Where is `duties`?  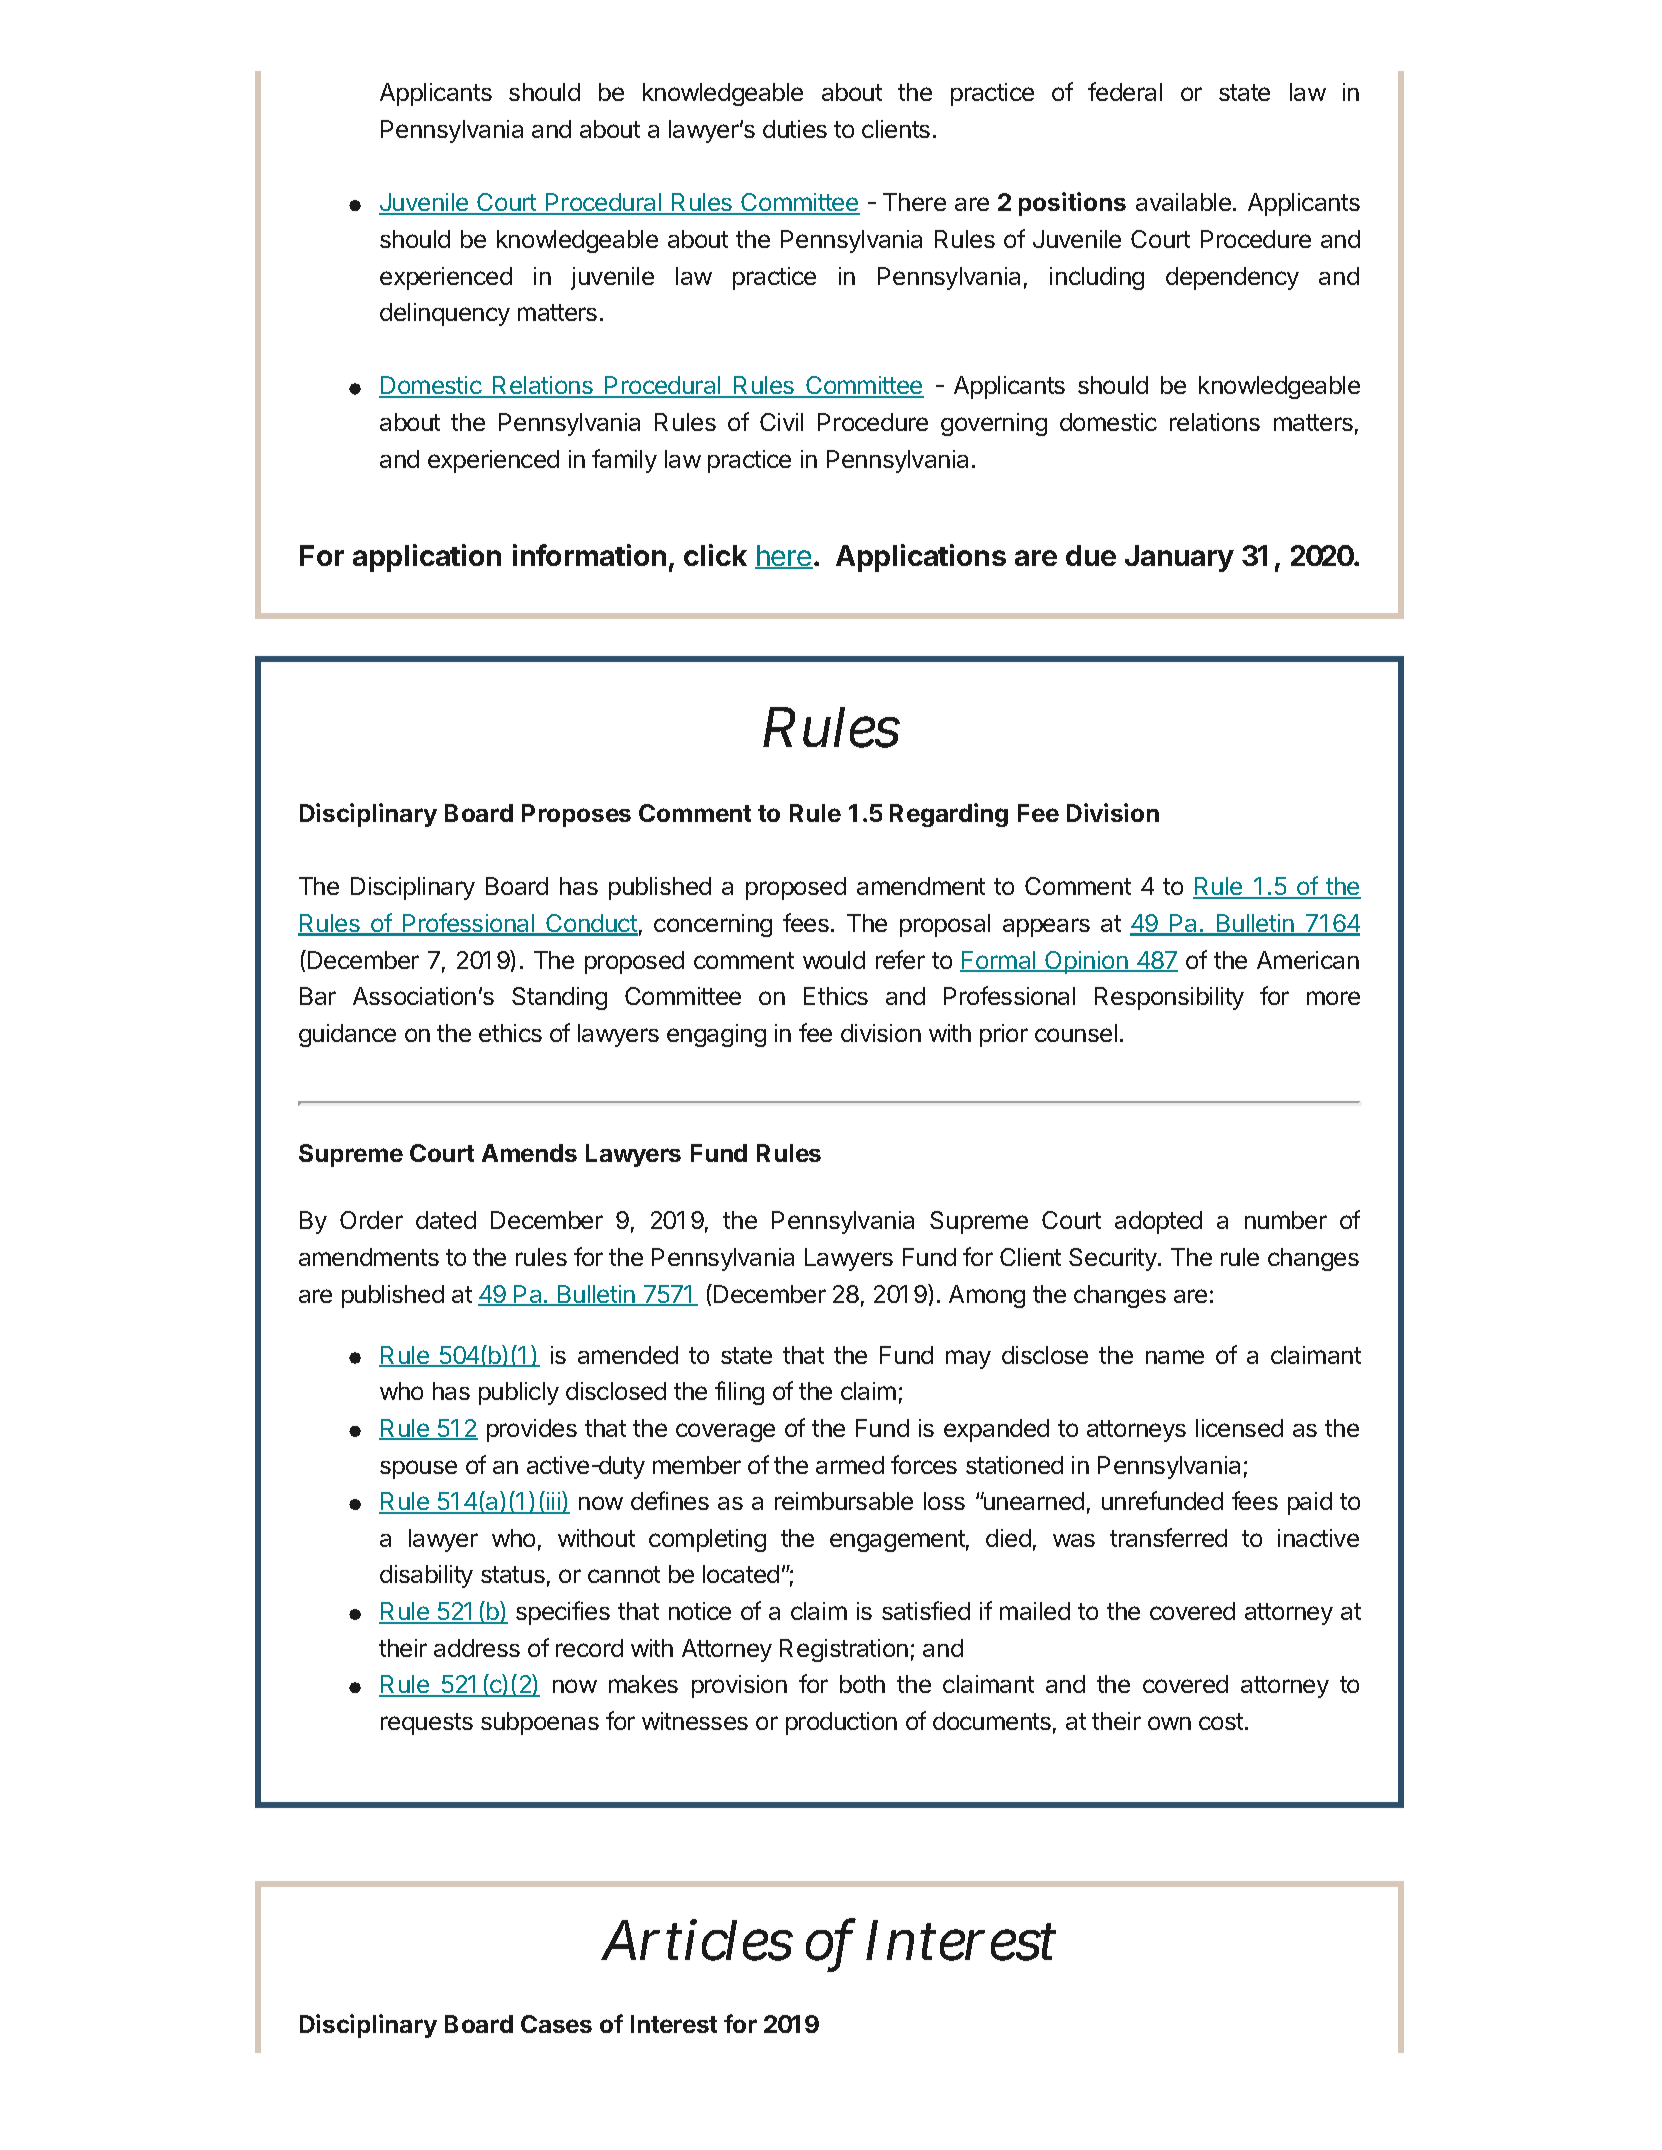
duties is located at coordinates (795, 129).
